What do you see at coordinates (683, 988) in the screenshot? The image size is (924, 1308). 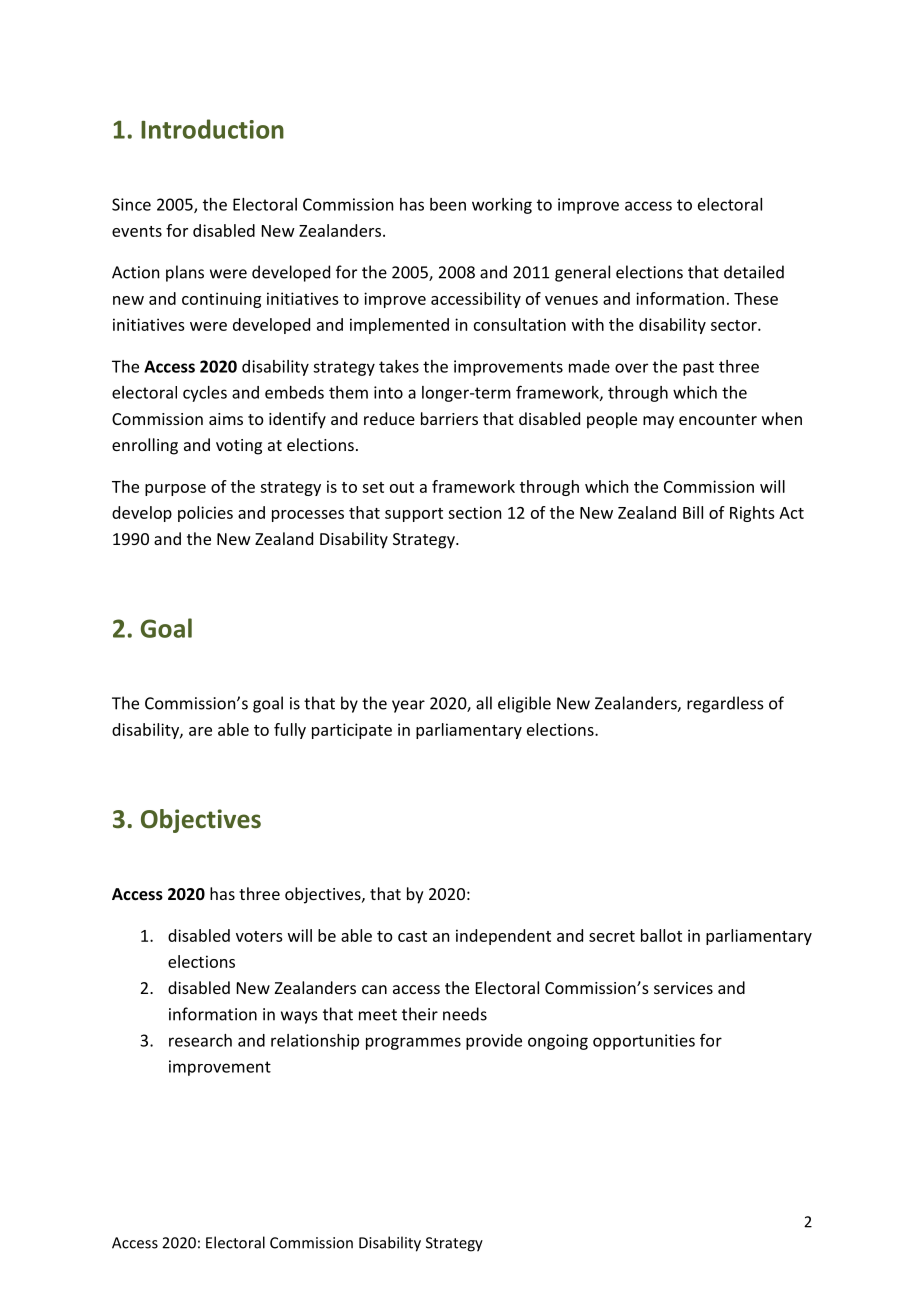 I see `services` at bounding box center [683, 988].
